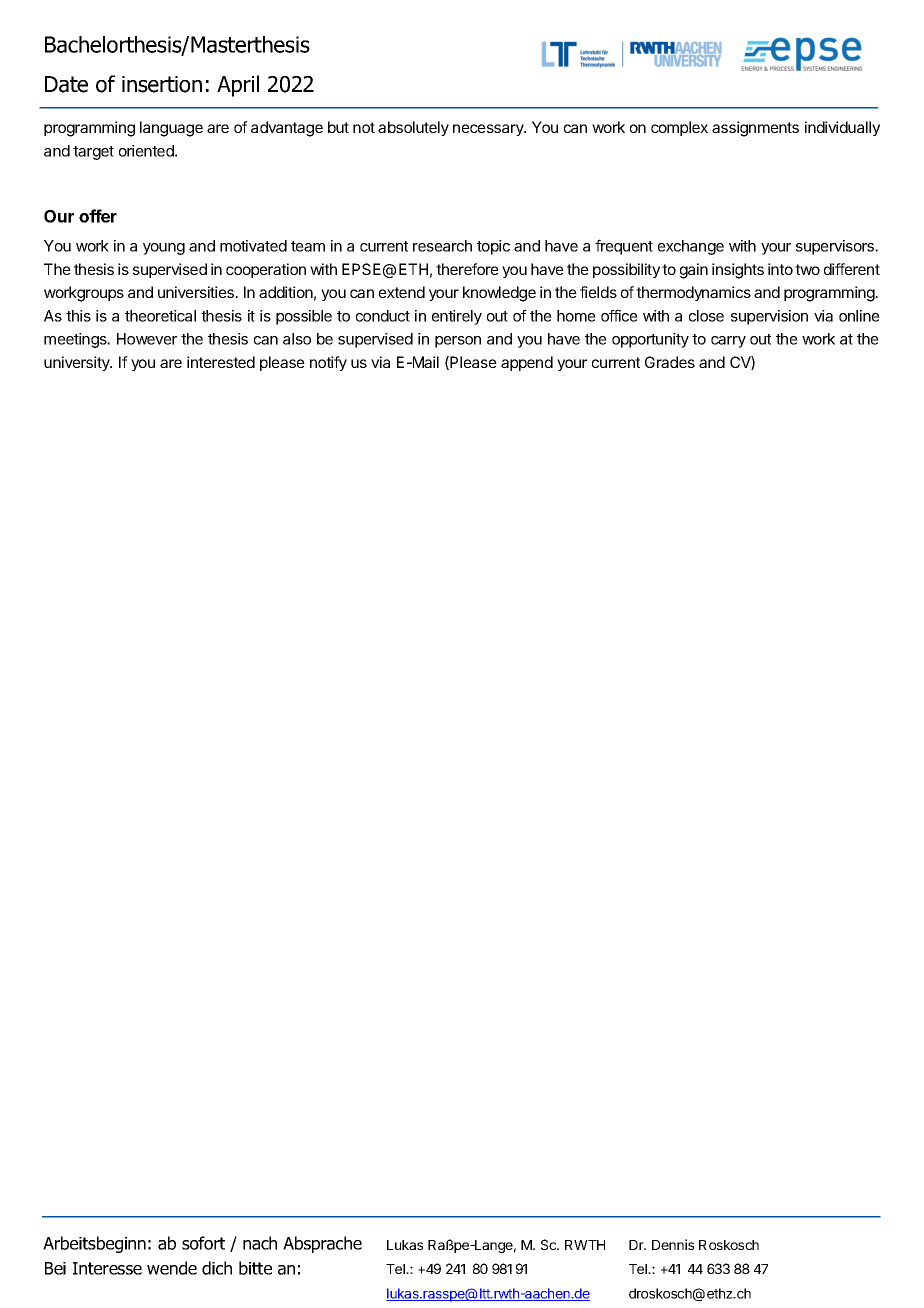  What do you see at coordinates (172, 1268) in the screenshot?
I see `wende` at bounding box center [172, 1268].
